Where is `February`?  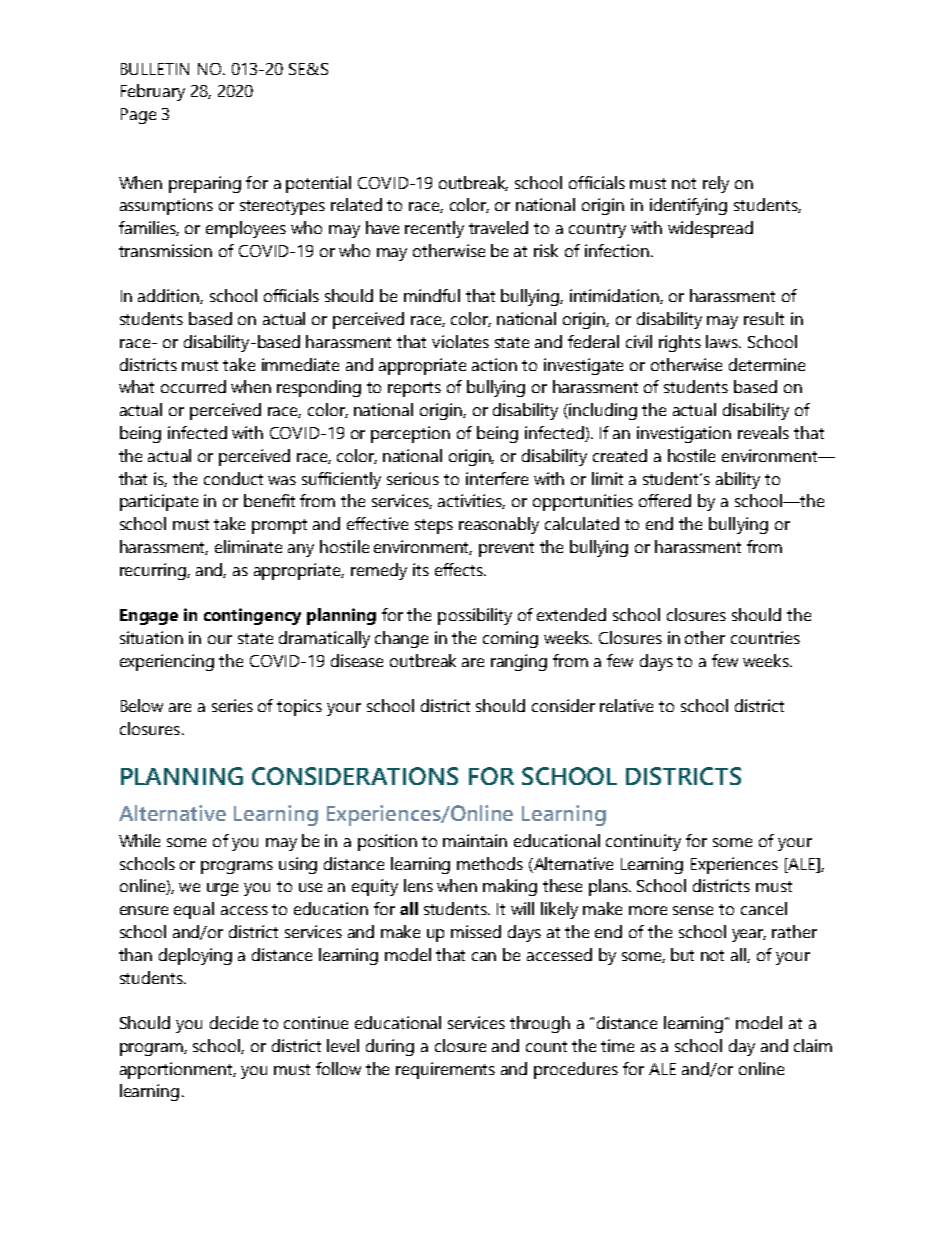
February is located at coordinates (153, 92).
